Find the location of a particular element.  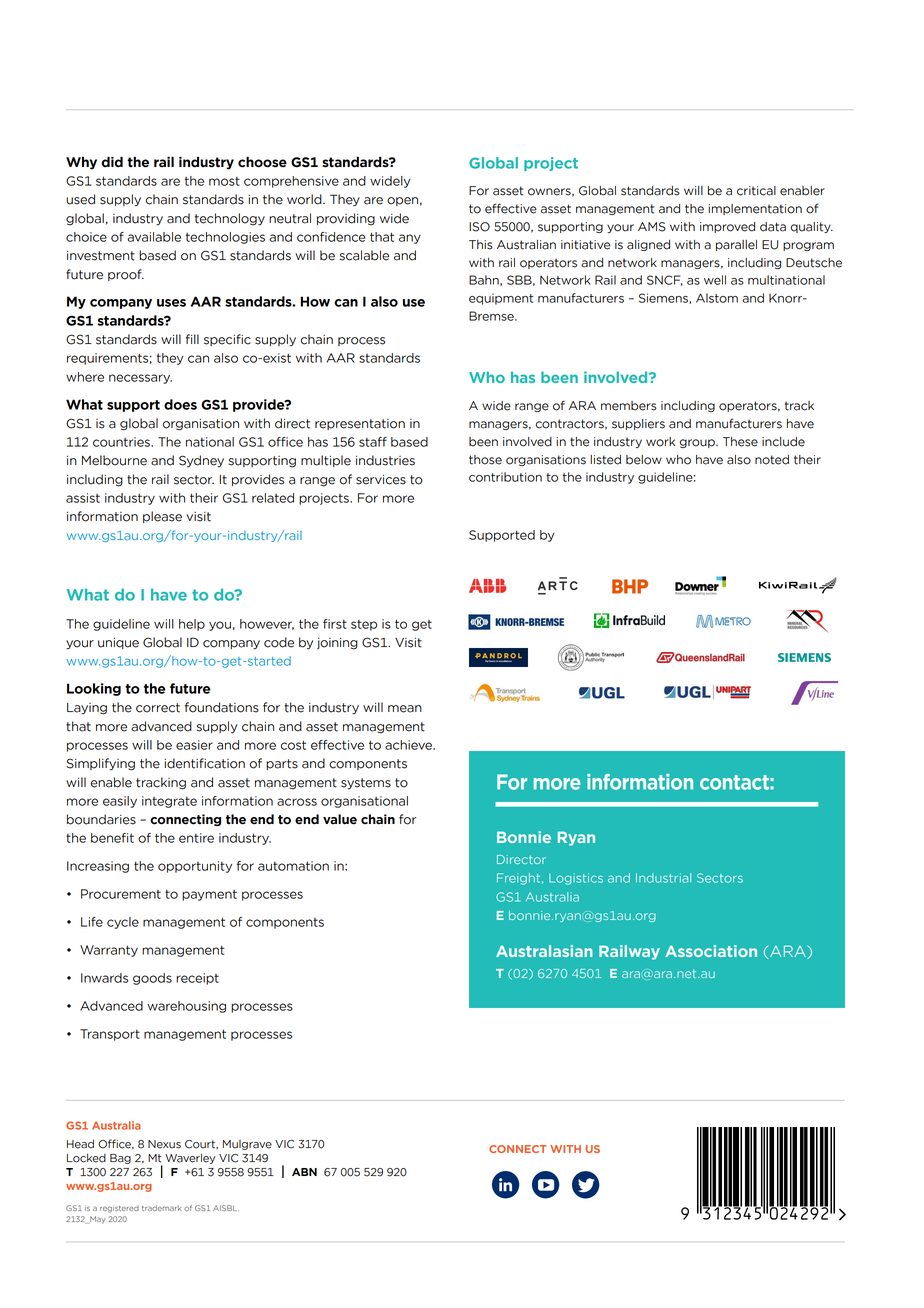

Industrial is located at coordinates (663, 878).
